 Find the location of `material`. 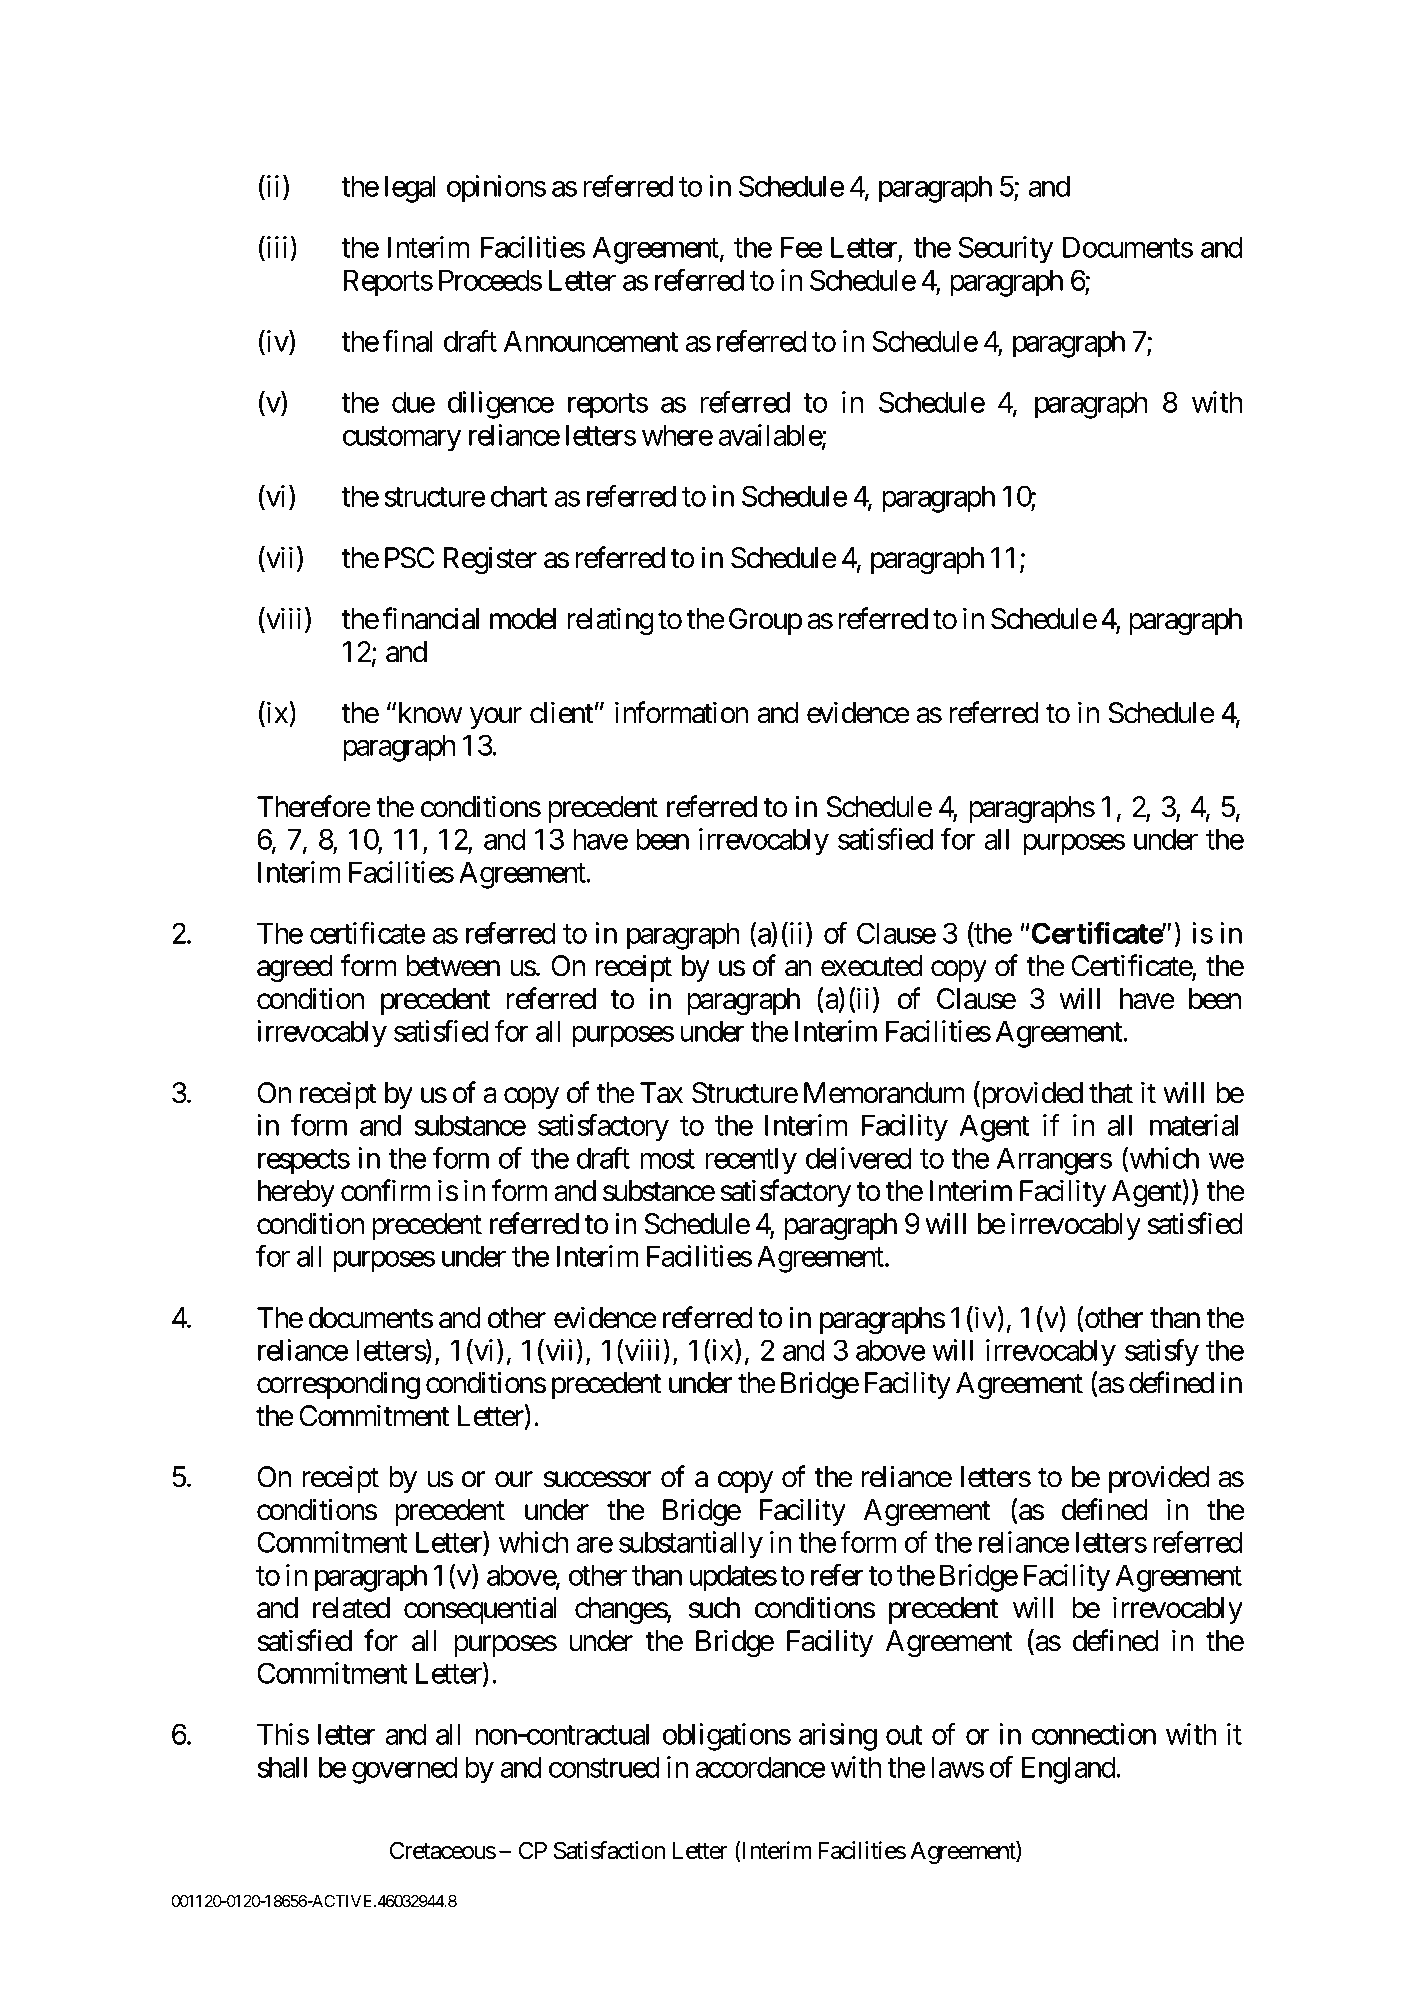

material is located at coordinates (1194, 1125).
